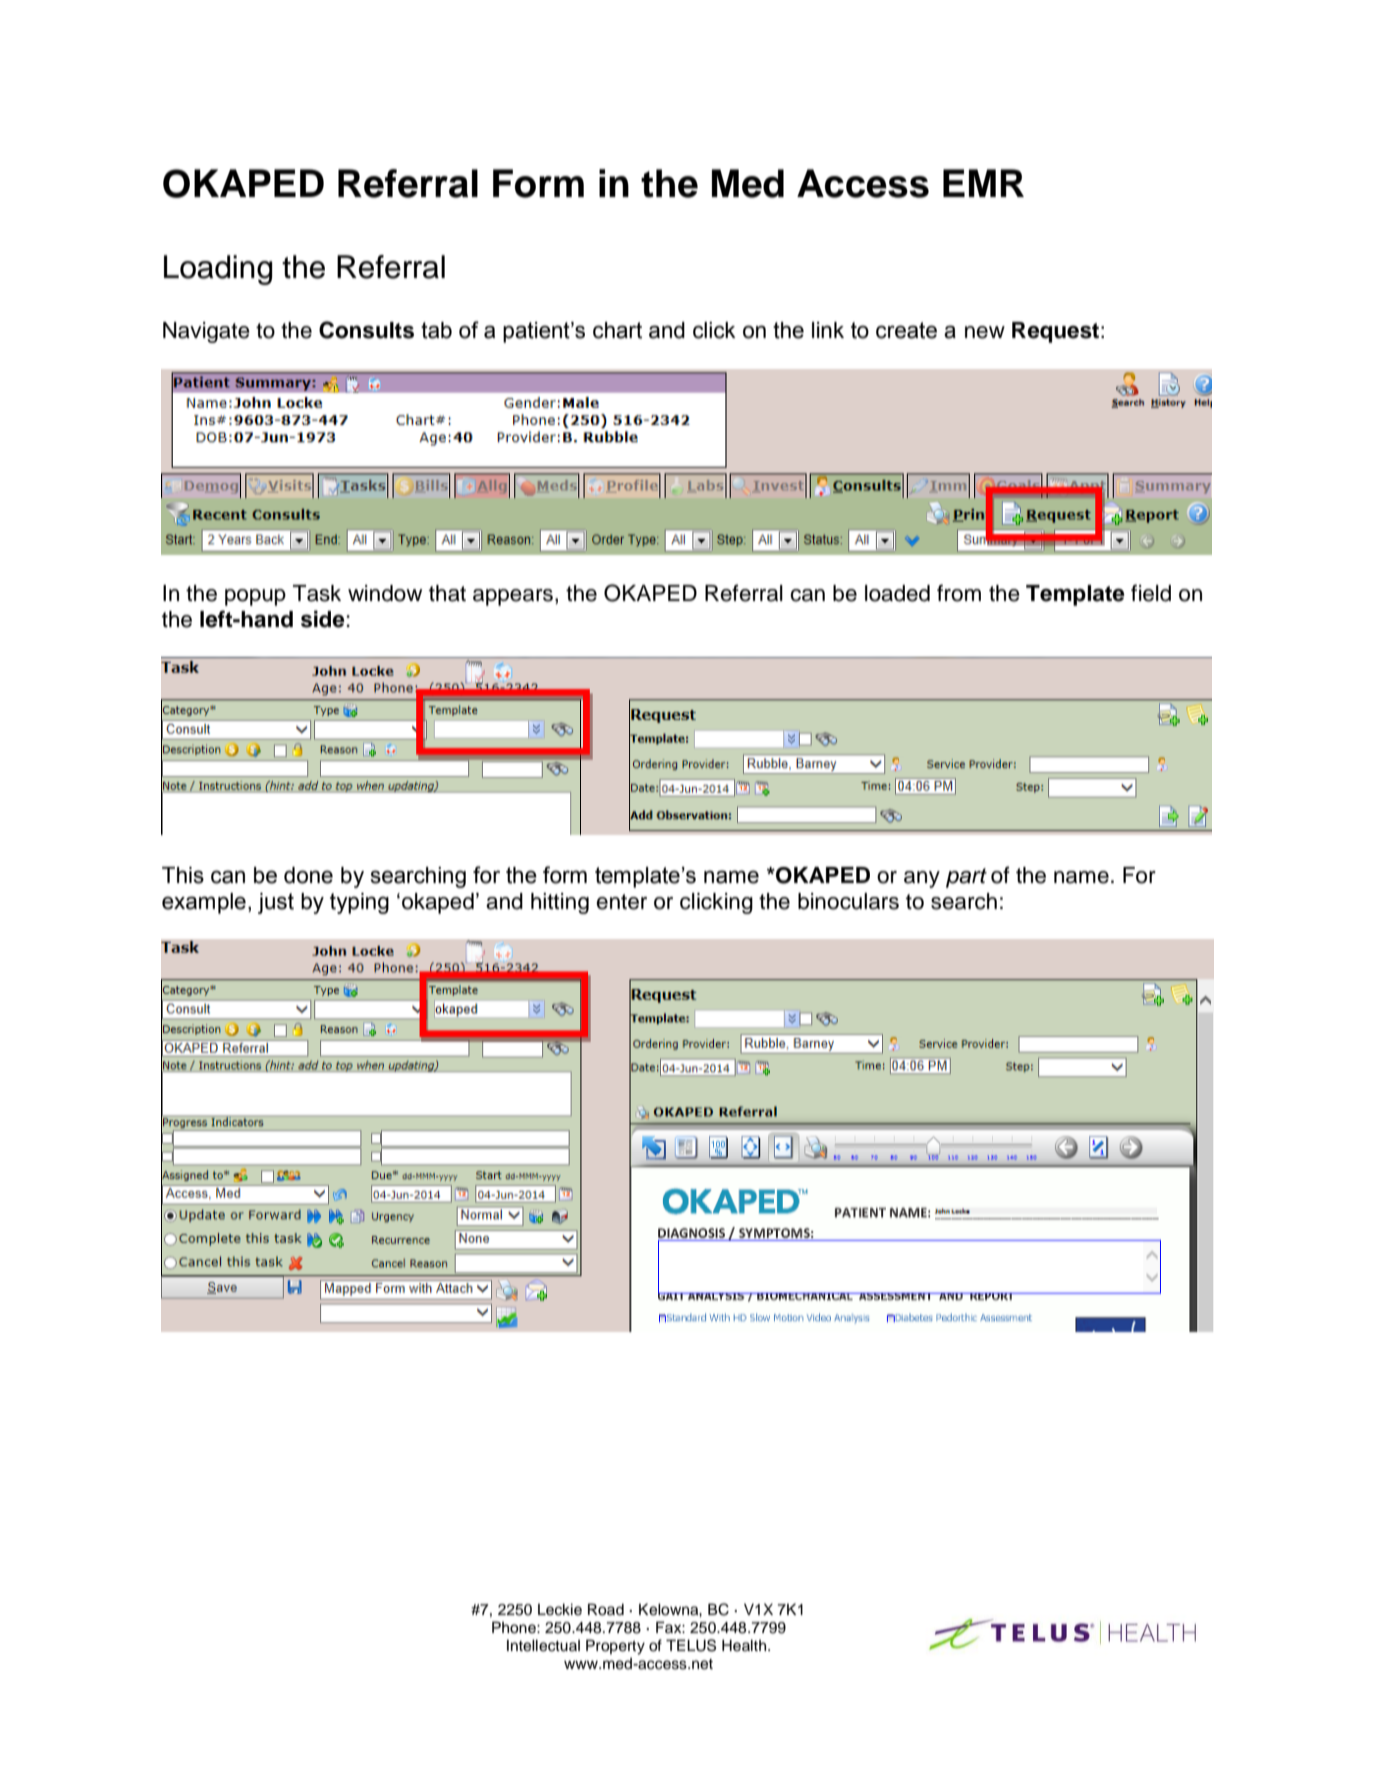  Describe the element at coordinates (691, 1645) in the screenshot. I see `TELUS` at that location.
